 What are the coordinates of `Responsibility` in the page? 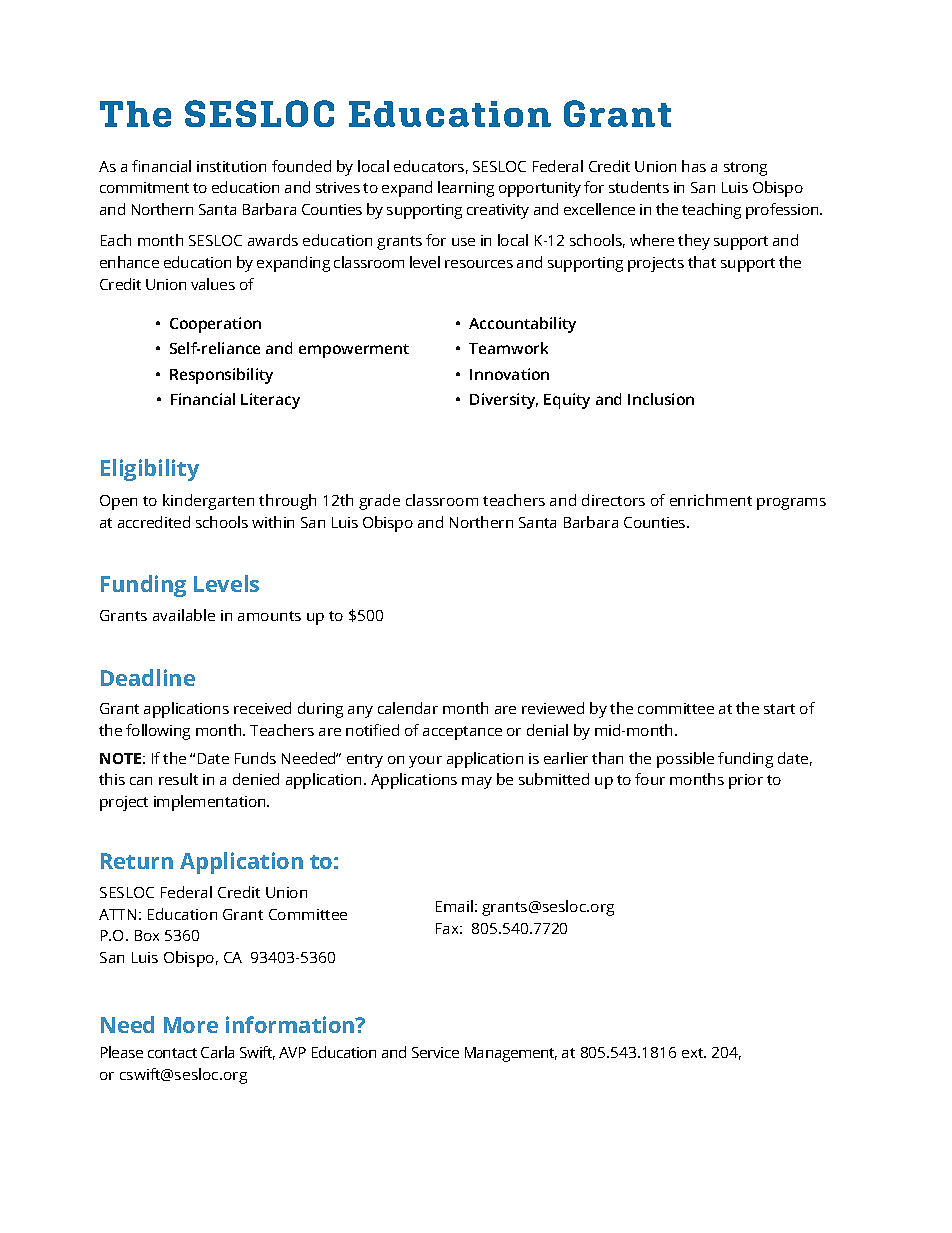 It's located at (221, 376).
